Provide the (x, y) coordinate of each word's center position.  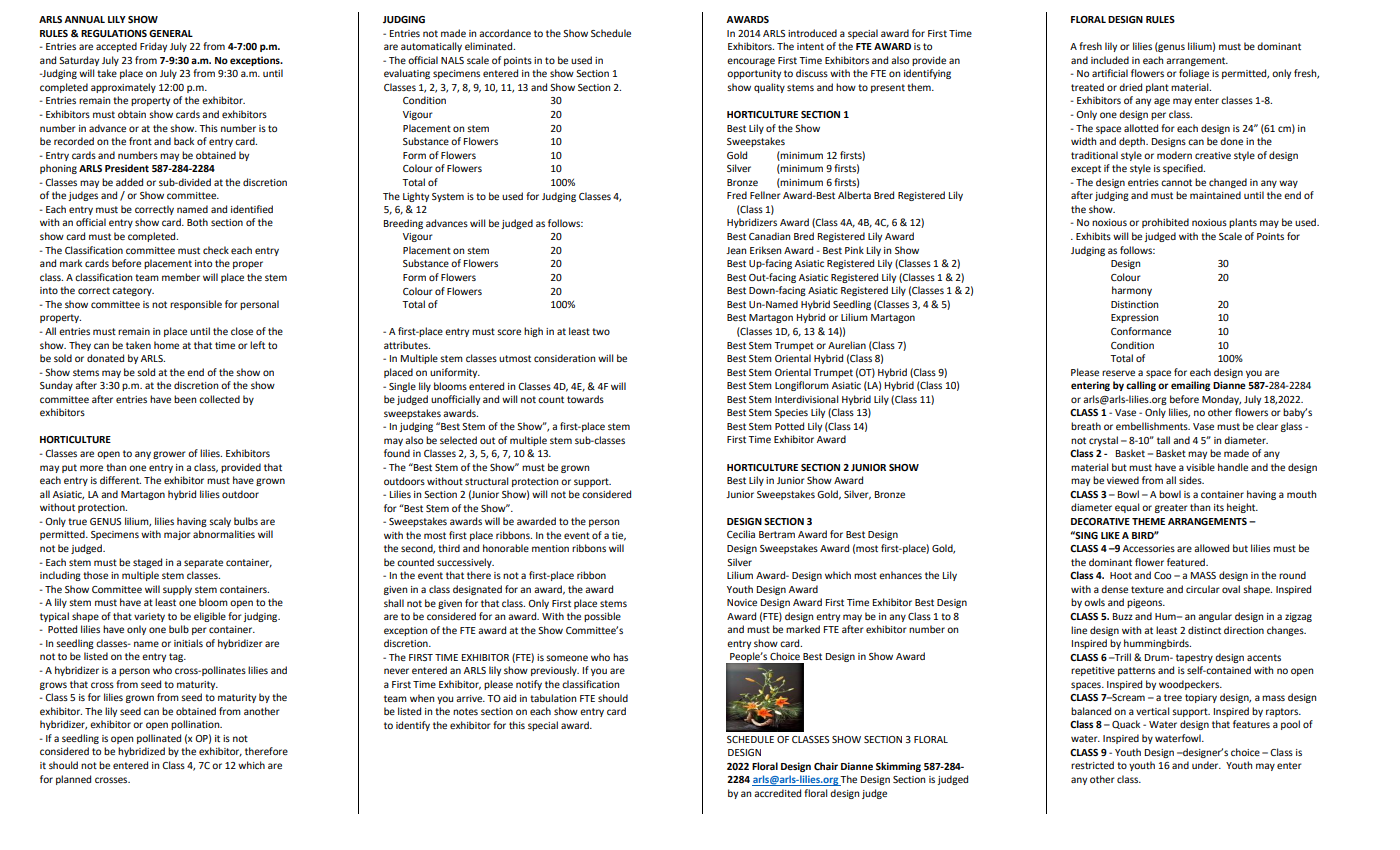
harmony (1132, 291)
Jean (736, 250)
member (181, 277)
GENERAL (171, 33)
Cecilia (741, 534)
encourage (751, 62)
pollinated (159, 739)
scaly (220, 522)
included (1110, 60)
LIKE (1110, 535)
